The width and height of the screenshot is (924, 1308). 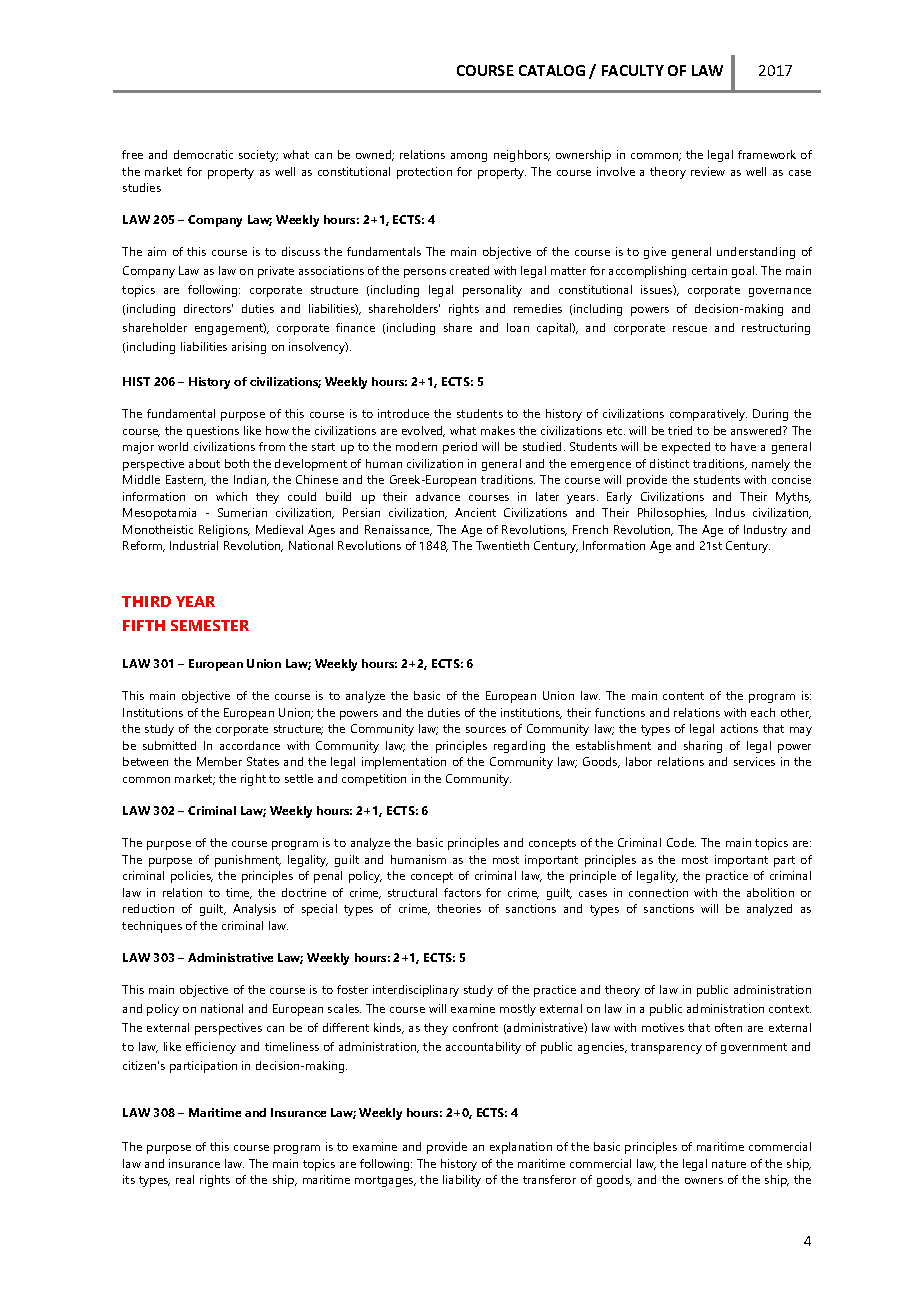 What do you see at coordinates (754, 761) in the screenshot?
I see `services` at bounding box center [754, 761].
